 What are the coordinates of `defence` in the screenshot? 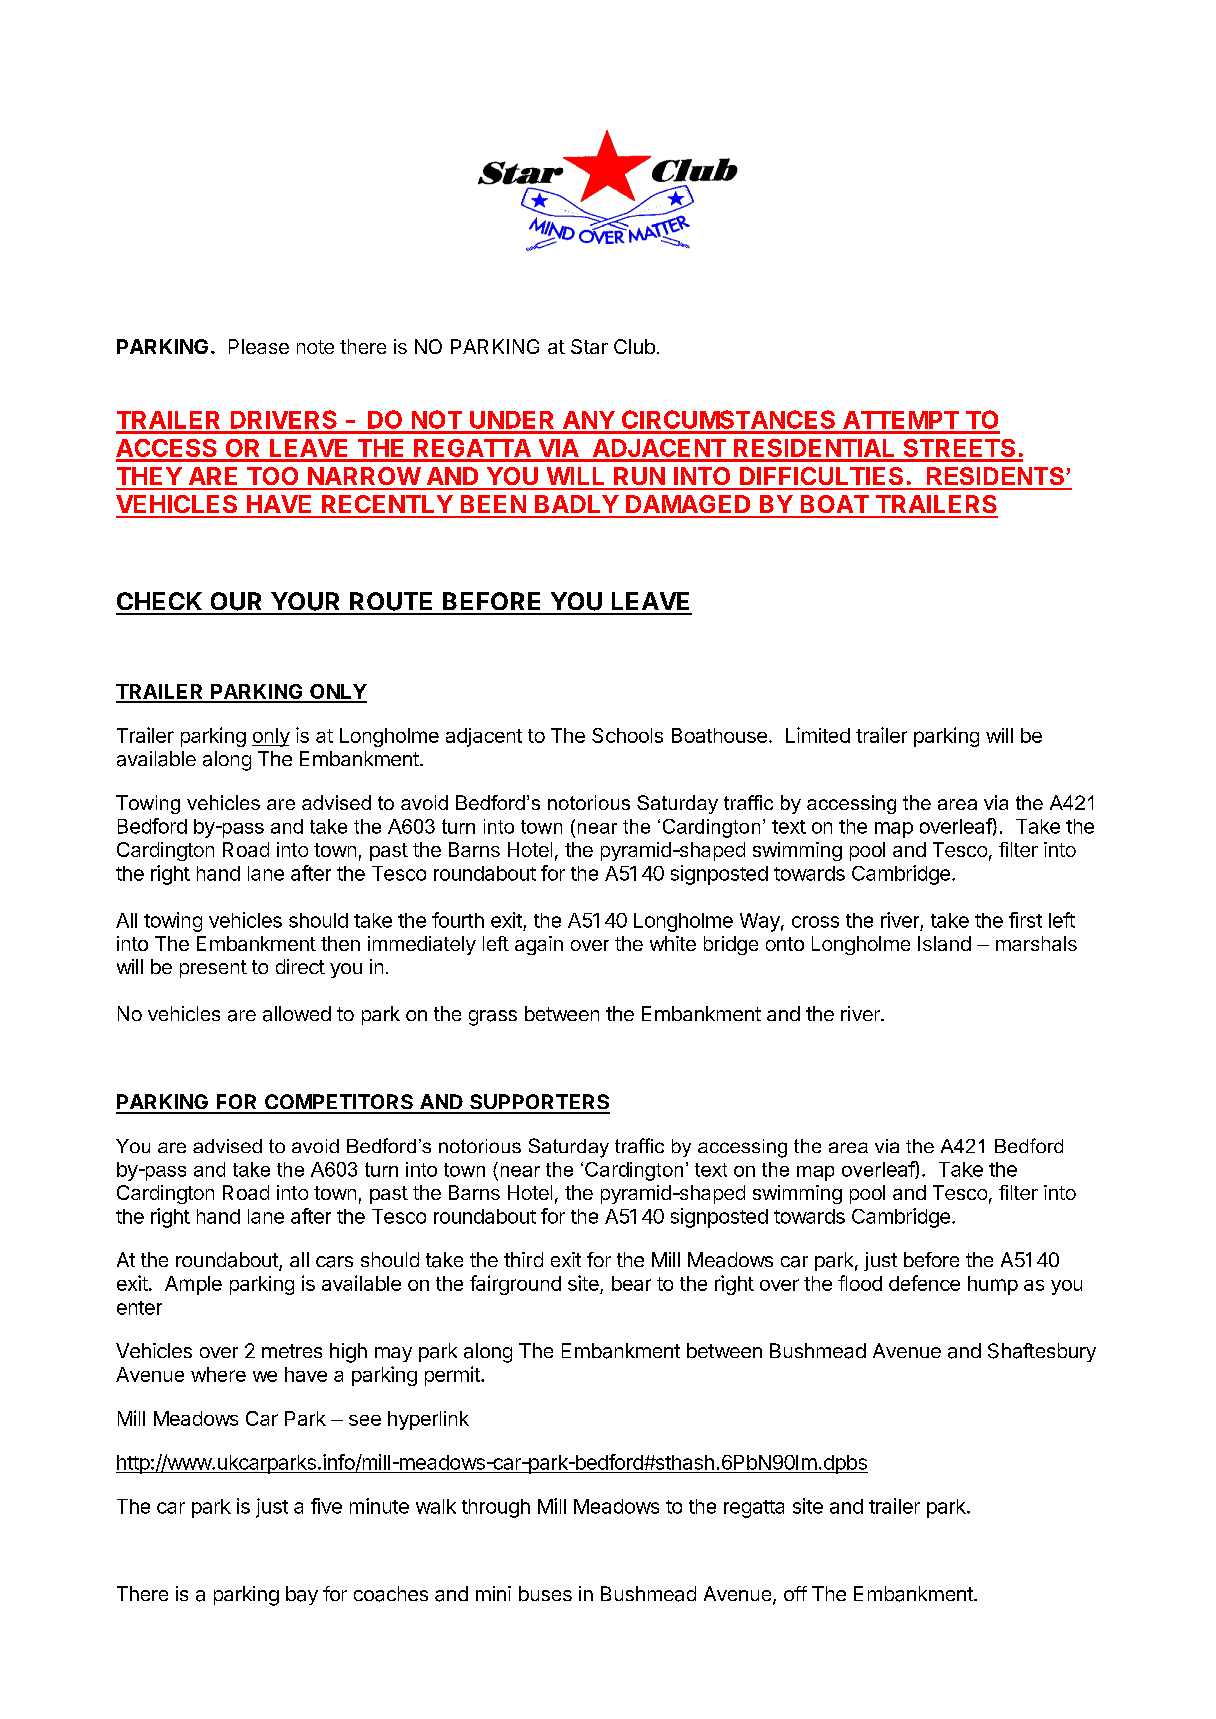 It's located at (924, 1283).
